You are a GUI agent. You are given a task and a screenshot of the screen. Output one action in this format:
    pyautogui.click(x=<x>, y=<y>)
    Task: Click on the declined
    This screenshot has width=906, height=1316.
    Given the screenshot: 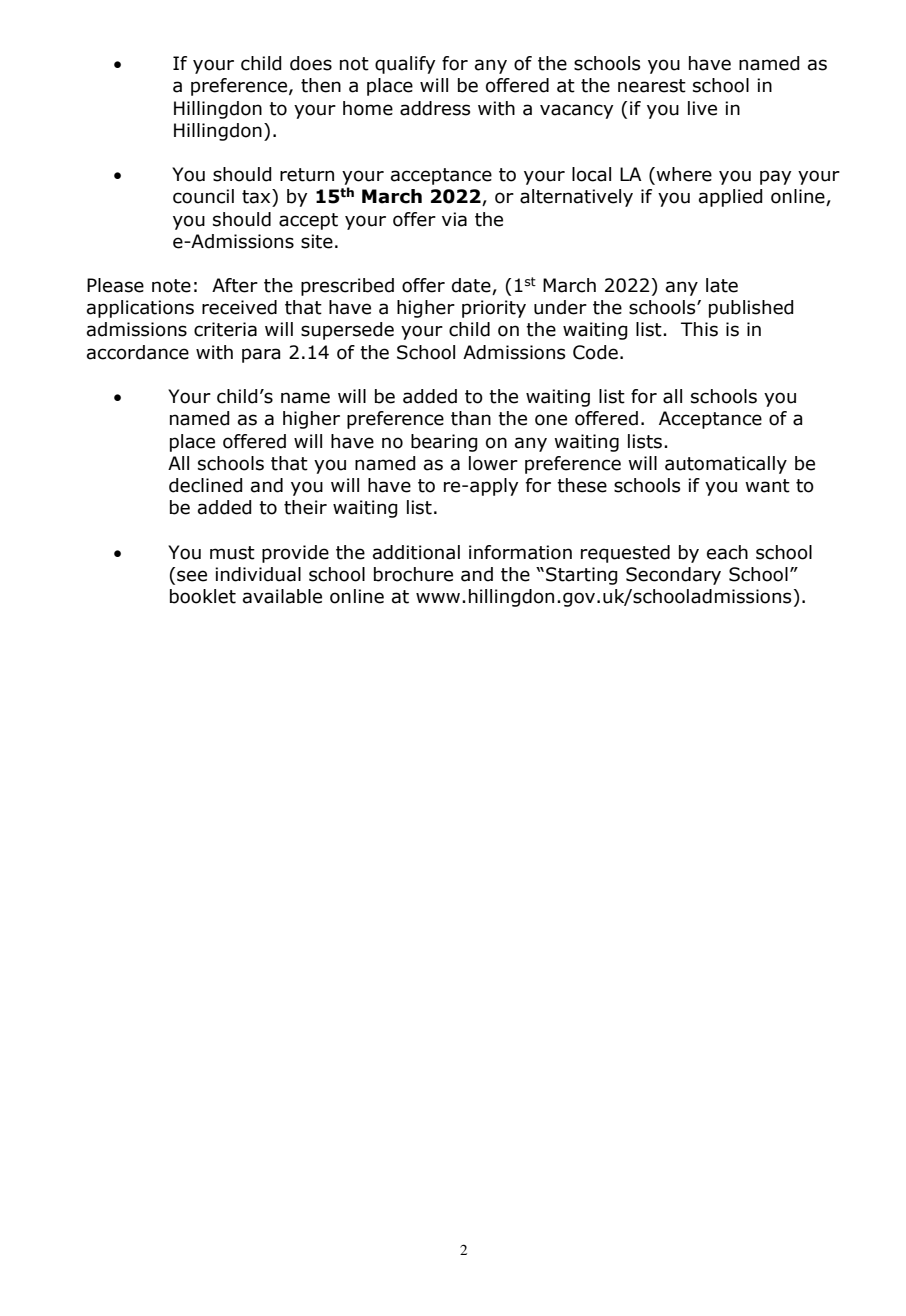 What is the action you would take?
    pyautogui.click(x=206, y=485)
